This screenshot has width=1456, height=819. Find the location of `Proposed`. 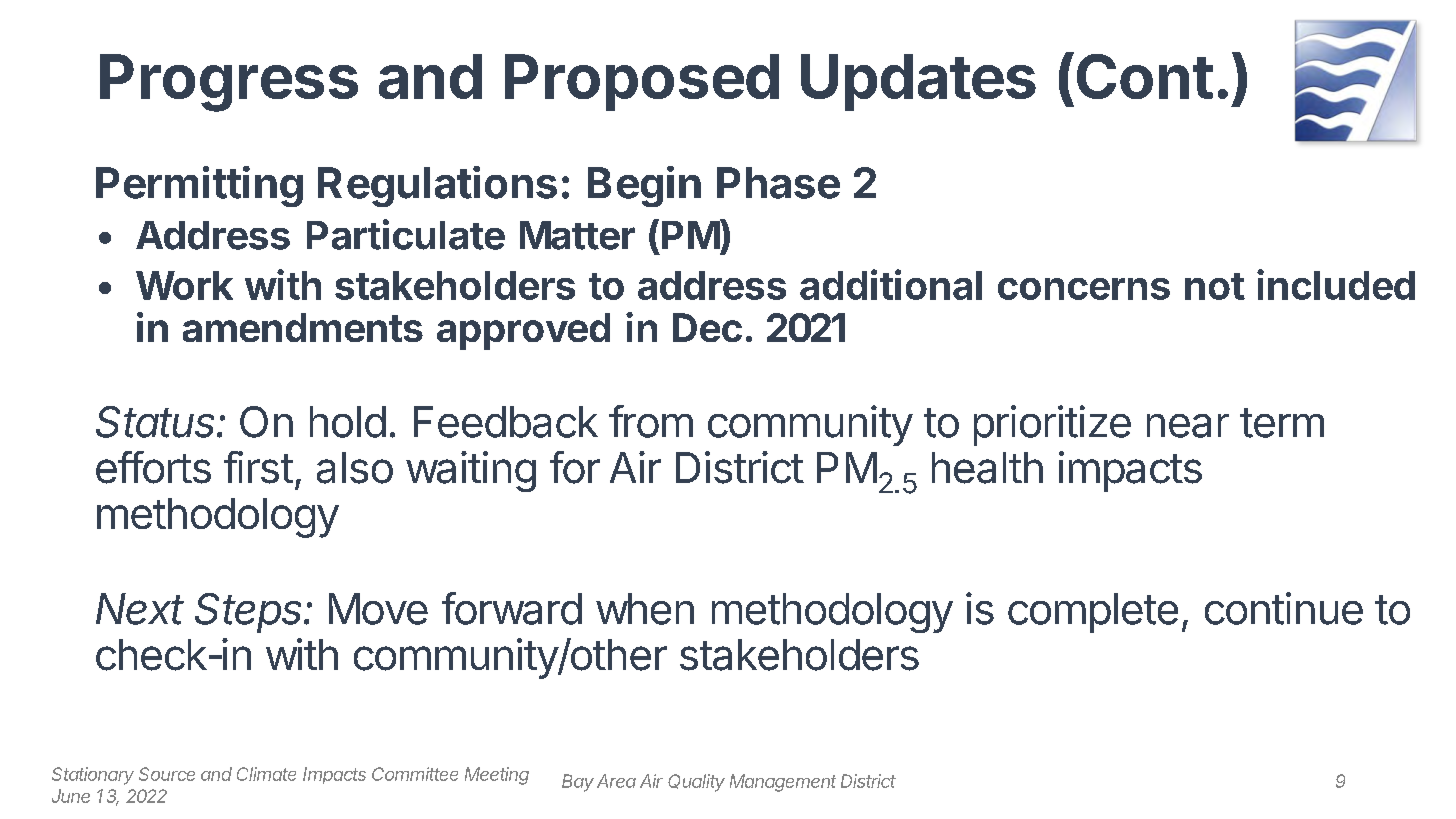

Proposed is located at coordinates (642, 82).
